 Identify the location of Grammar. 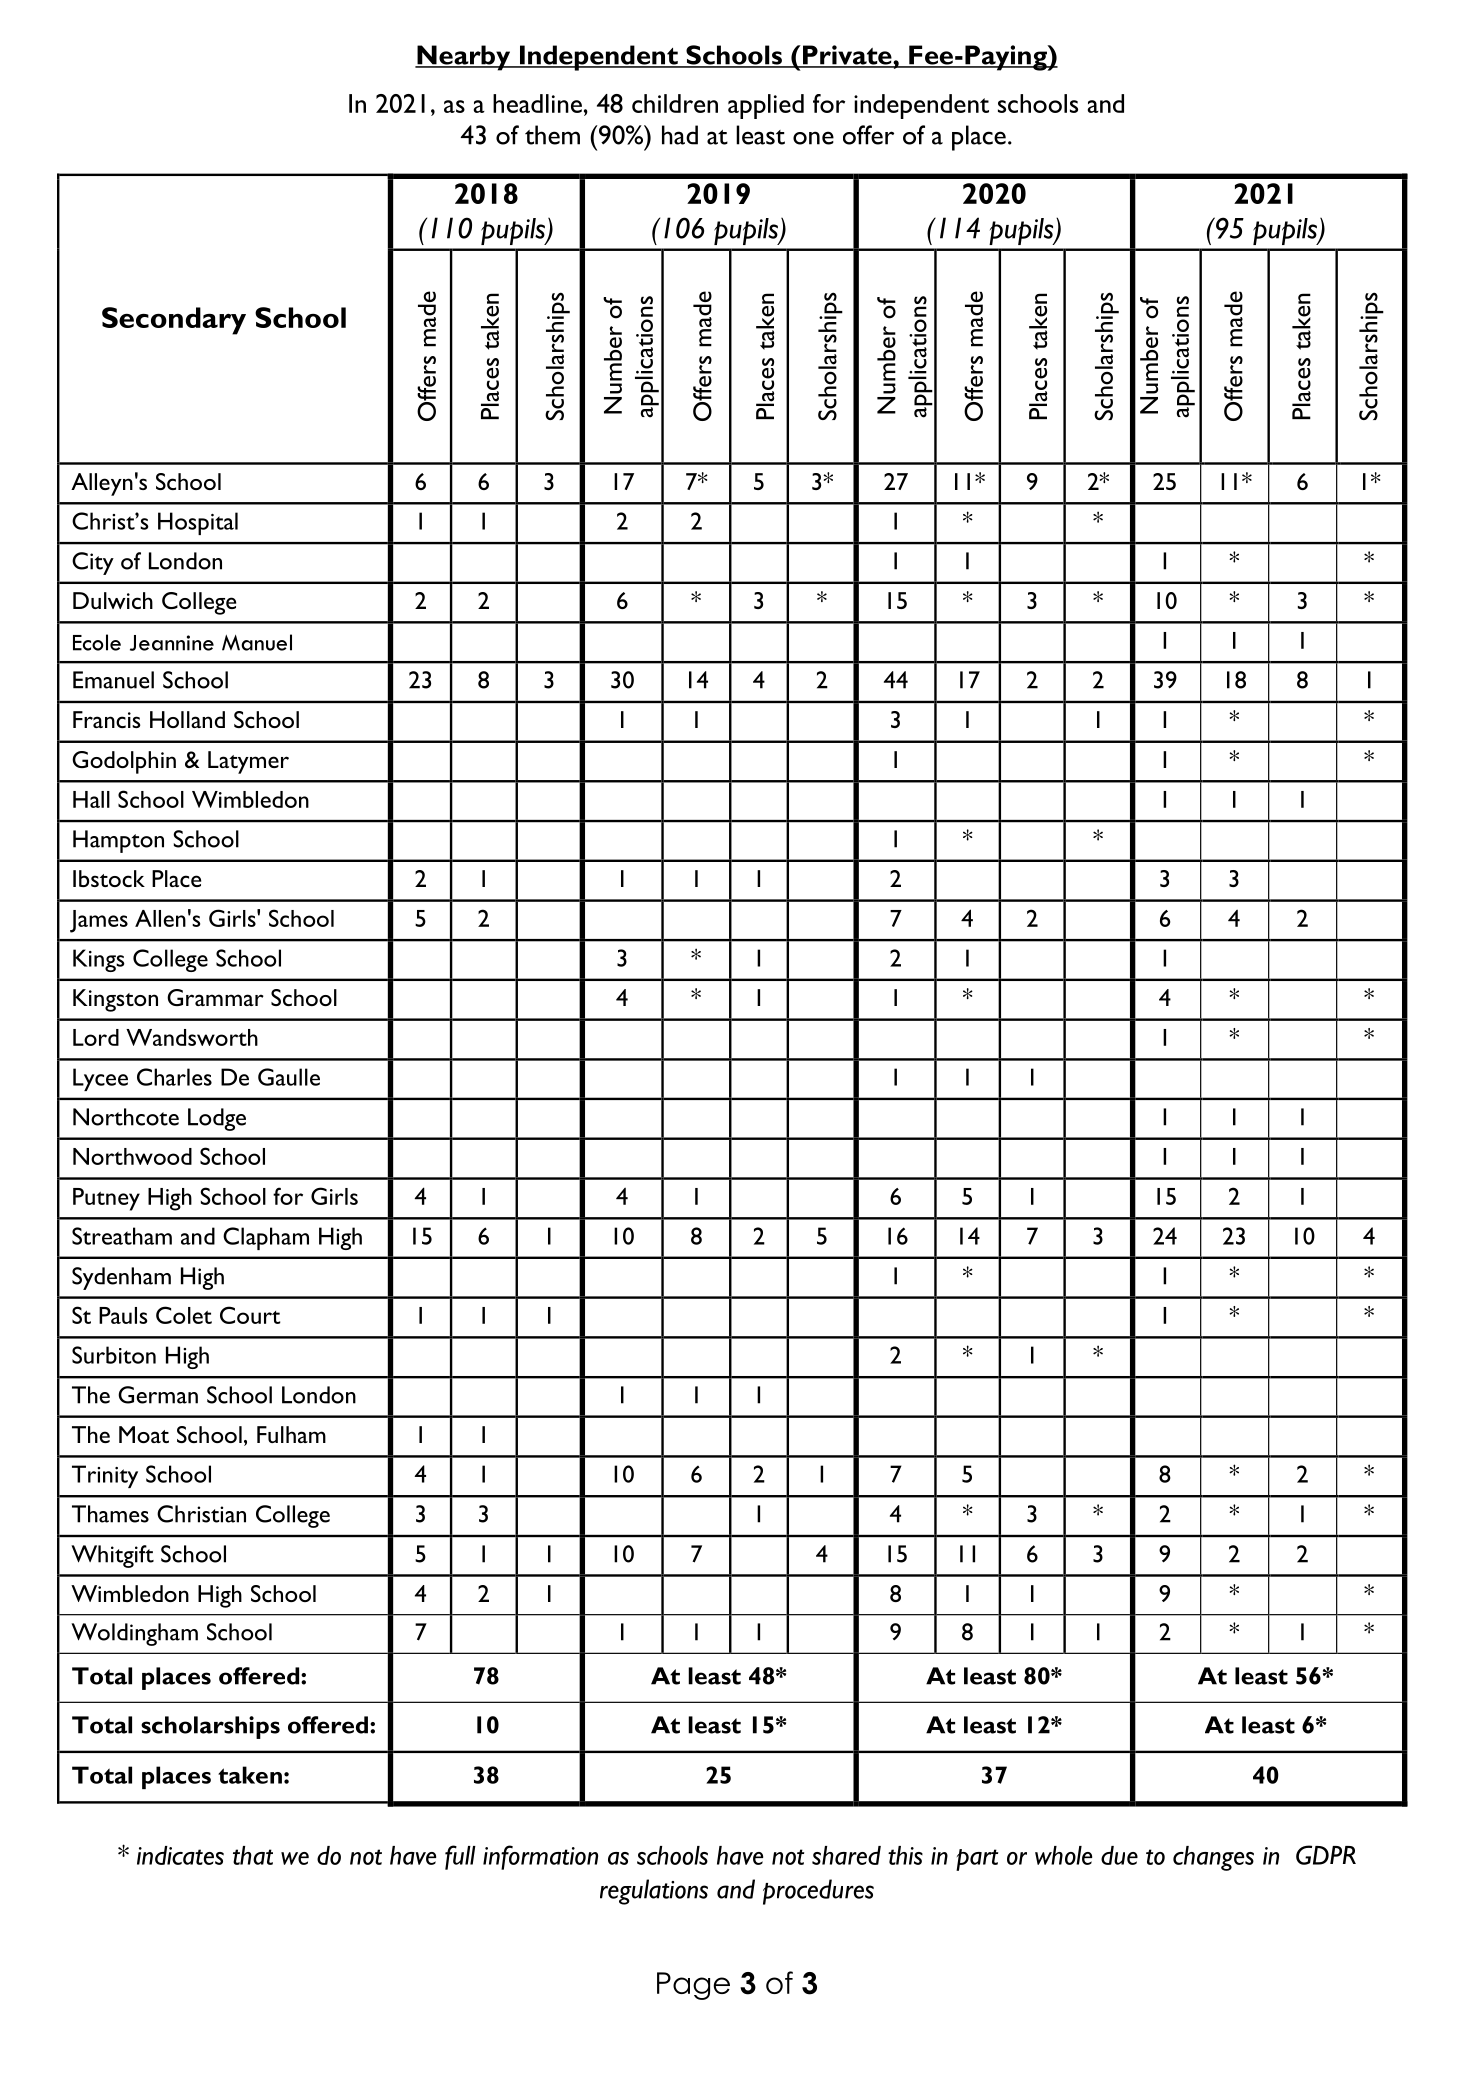
(215, 997).
